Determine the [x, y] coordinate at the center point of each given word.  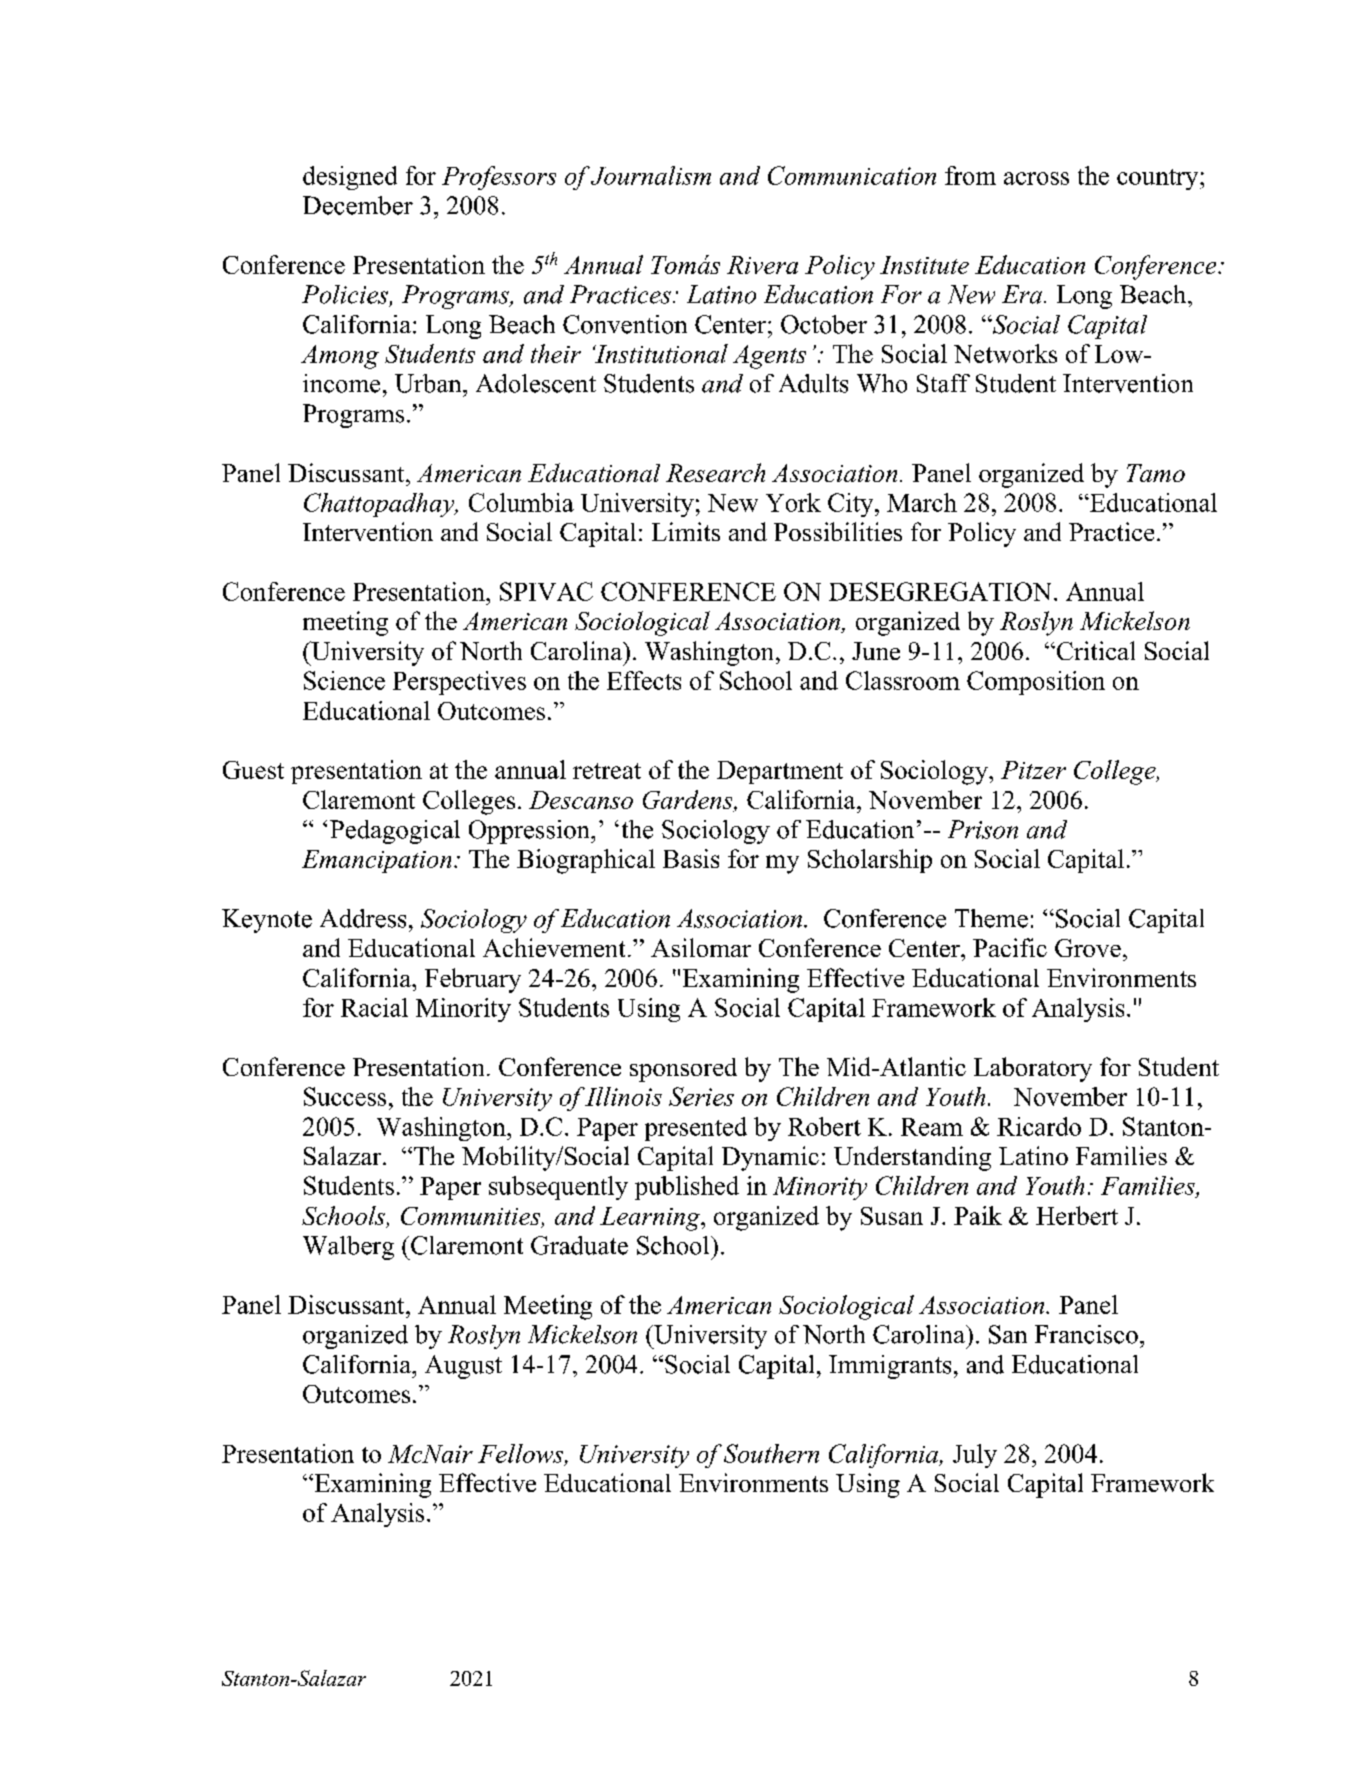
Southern [771, 1453]
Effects [644, 680]
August [463, 1367]
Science [344, 680]
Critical [1094, 650]
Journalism [651, 175]
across [1036, 178]
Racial [374, 1007]
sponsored [683, 1070]
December [358, 205]
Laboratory [1033, 1069]
